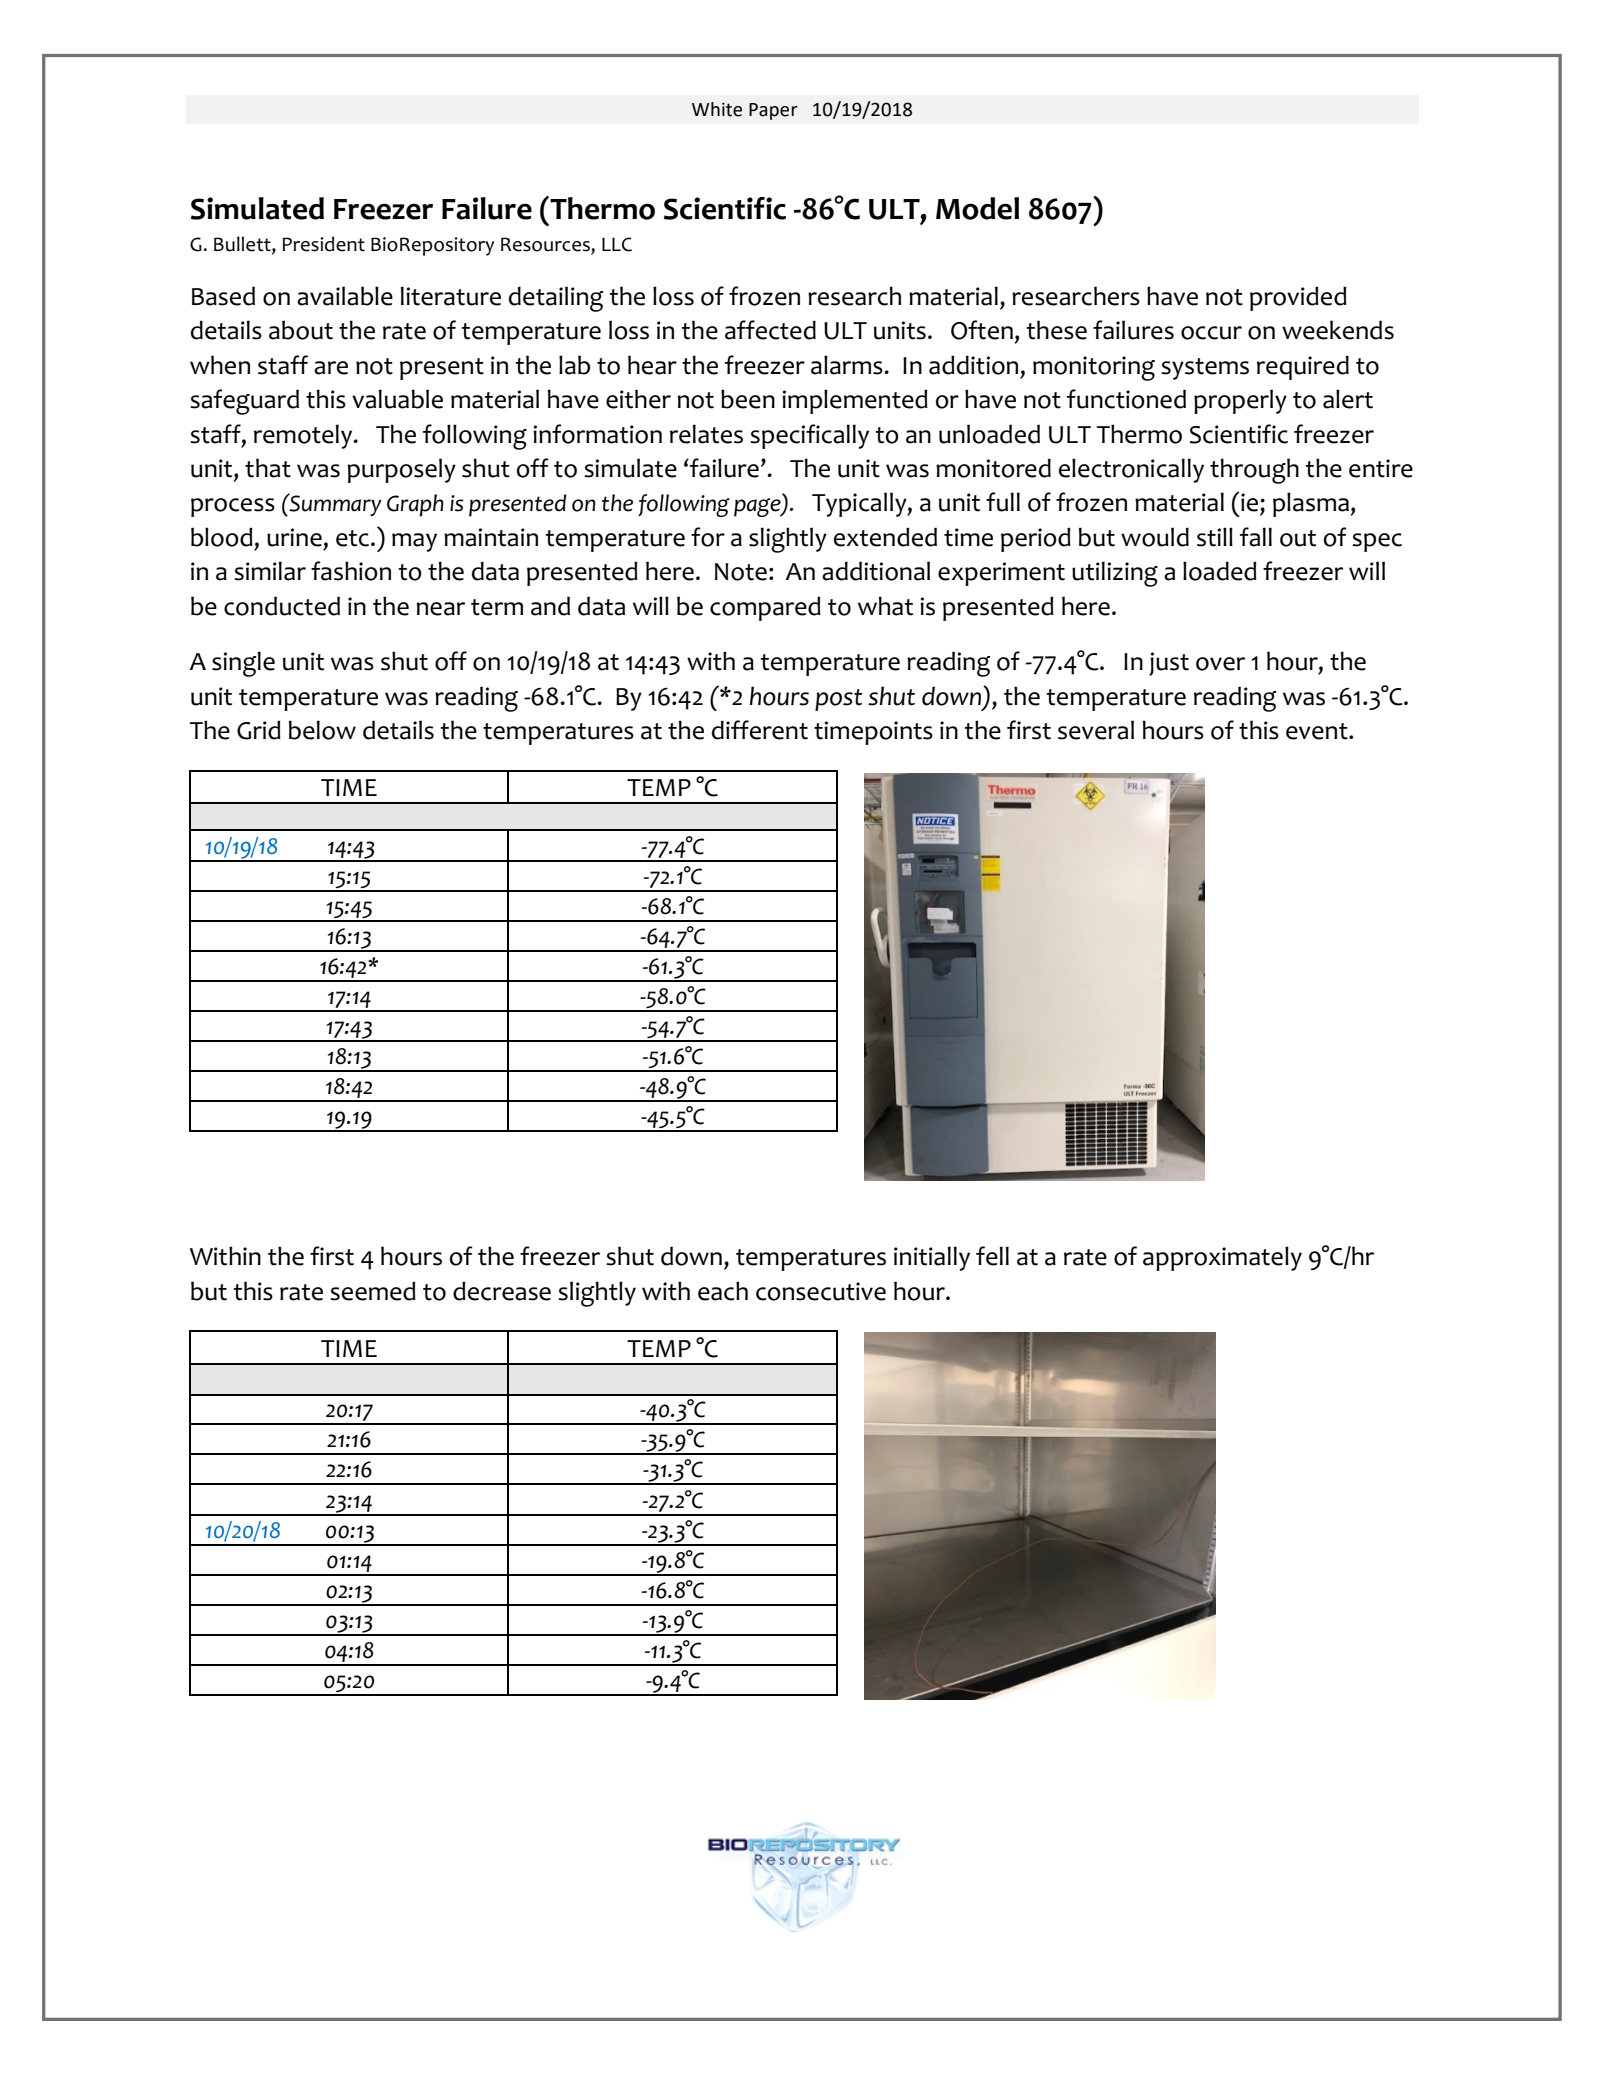 The width and height of the image is (1602, 2073). Describe the element at coordinates (352, 538) in the image. I see `etc` at that location.
